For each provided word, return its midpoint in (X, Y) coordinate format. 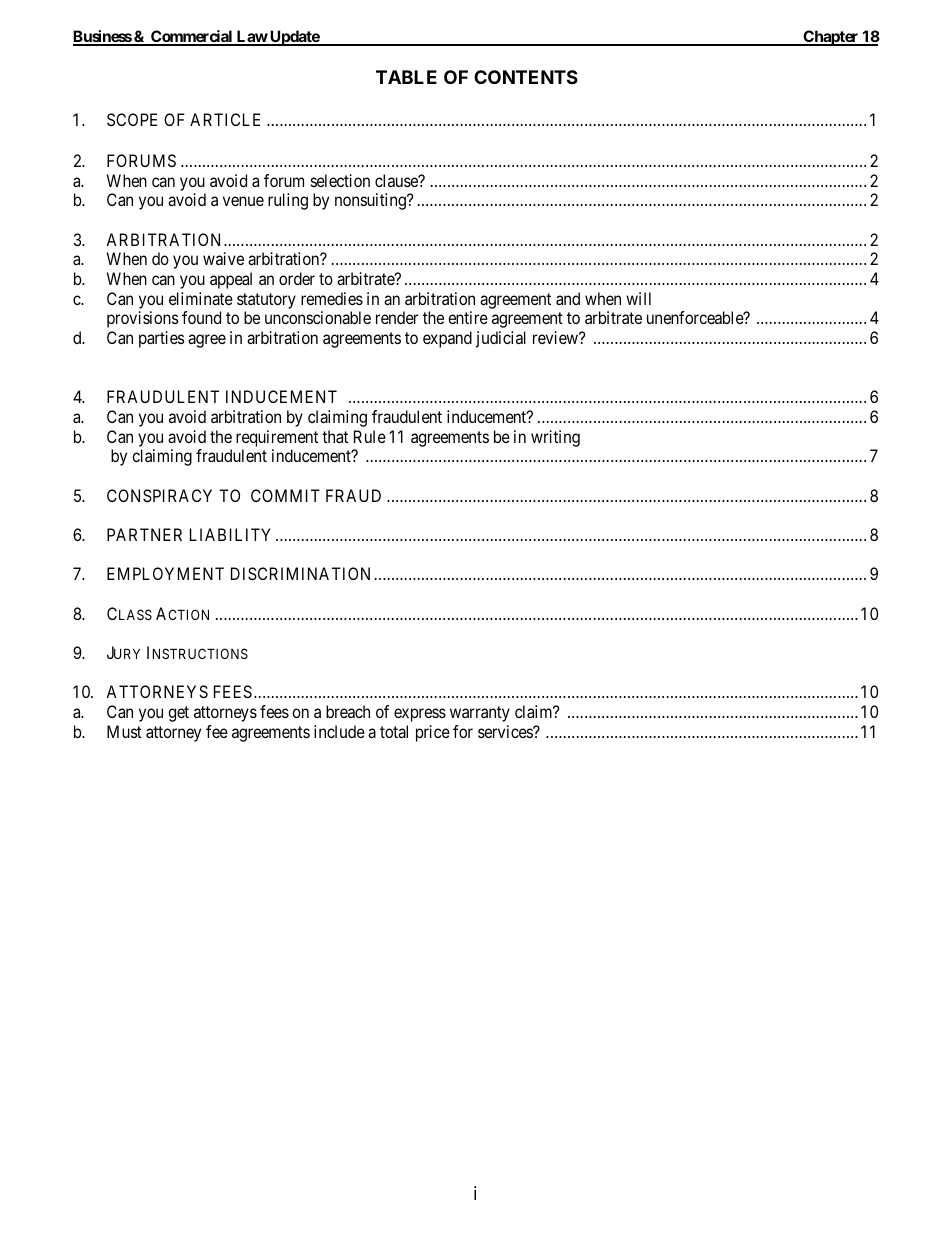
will (638, 298)
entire (468, 317)
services (506, 731)
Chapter (831, 38)
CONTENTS (526, 77)
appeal (231, 280)
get (178, 714)
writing (555, 438)
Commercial (192, 37)
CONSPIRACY (159, 495)
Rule (370, 436)
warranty (480, 714)
